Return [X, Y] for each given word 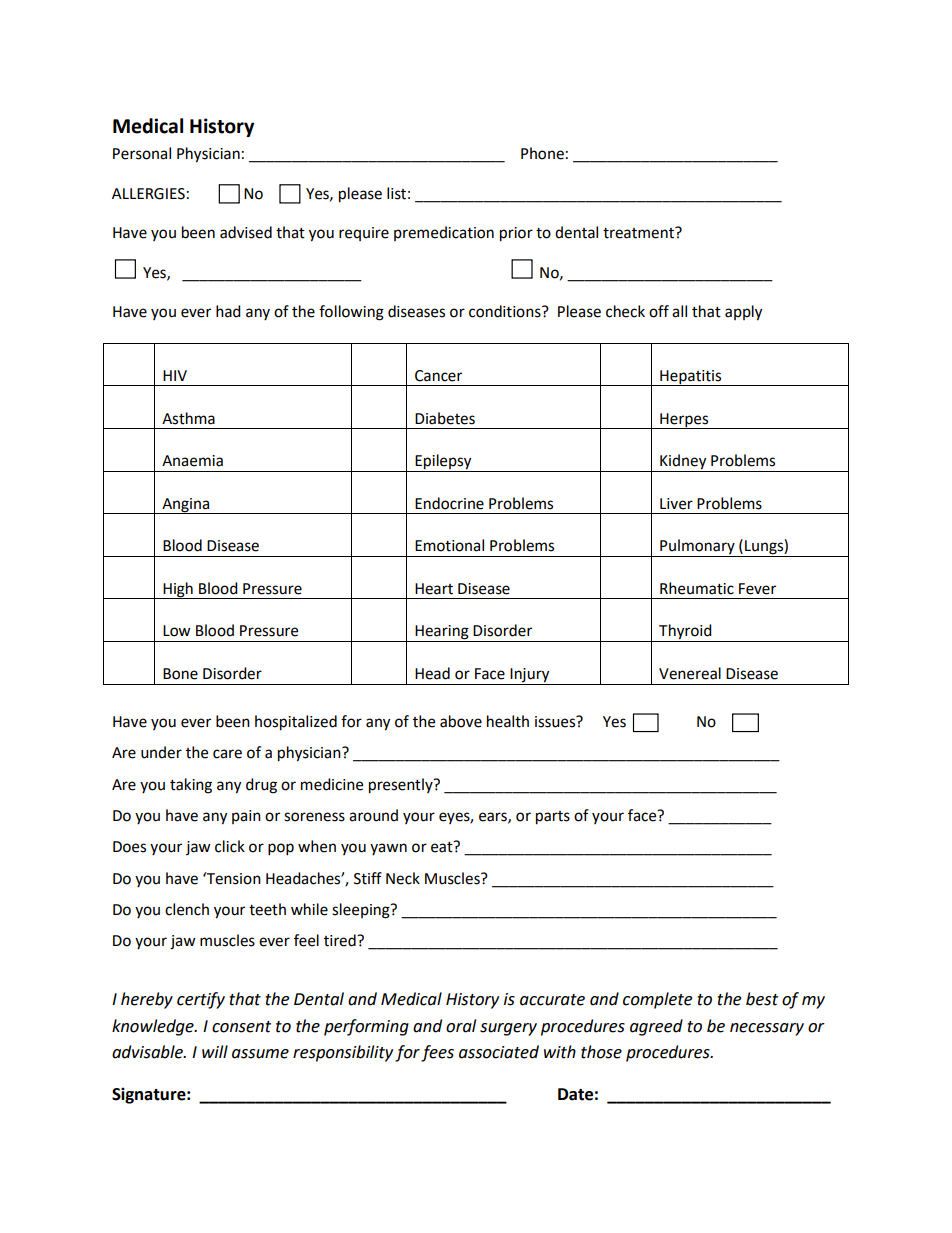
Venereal [690, 673]
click [230, 846]
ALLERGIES [148, 194]
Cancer [438, 376]
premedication [444, 233]
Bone [180, 674]
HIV [175, 375]
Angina [186, 506]
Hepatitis [691, 378]
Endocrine [449, 503]
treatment [639, 233]
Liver [676, 504]
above [461, 721]
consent [241, 1027]
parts [553, 818]
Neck [403, 878]
